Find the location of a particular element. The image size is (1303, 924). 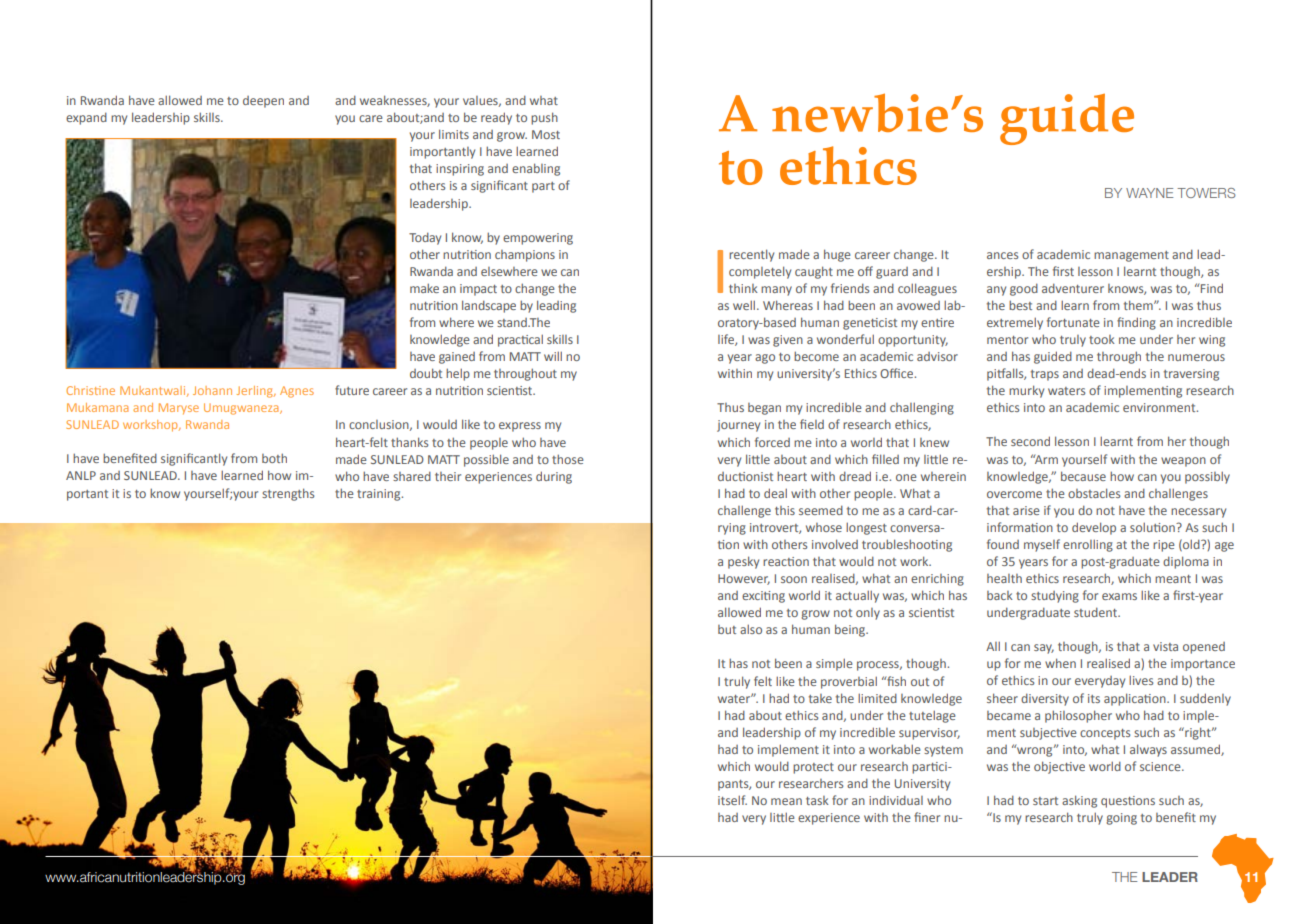

push is located at coordinates (544, 118).
